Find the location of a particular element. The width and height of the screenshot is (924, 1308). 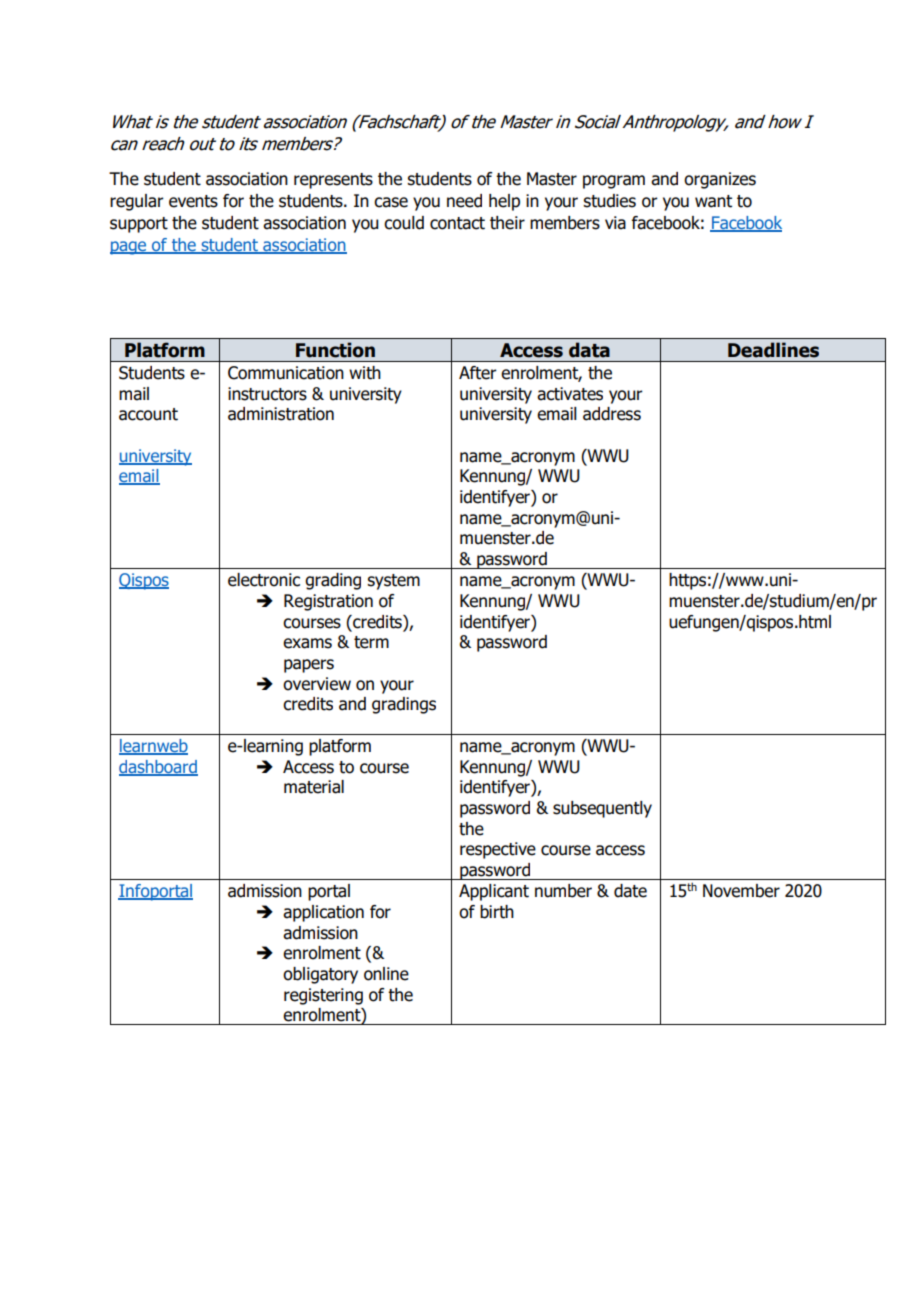

respective is located at coordinates (498, 850).
